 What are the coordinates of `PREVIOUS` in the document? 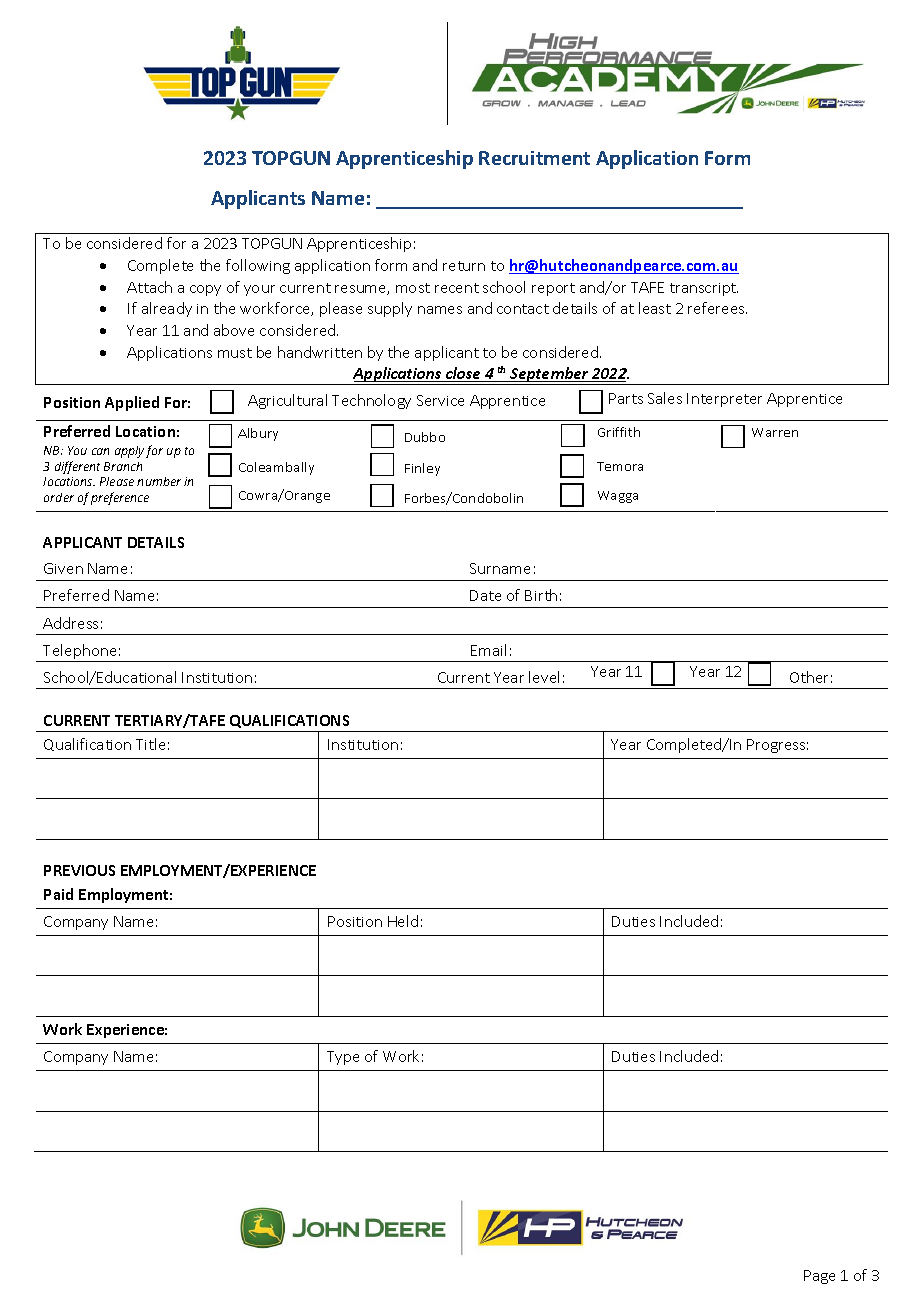 It's located at (79, 870).
